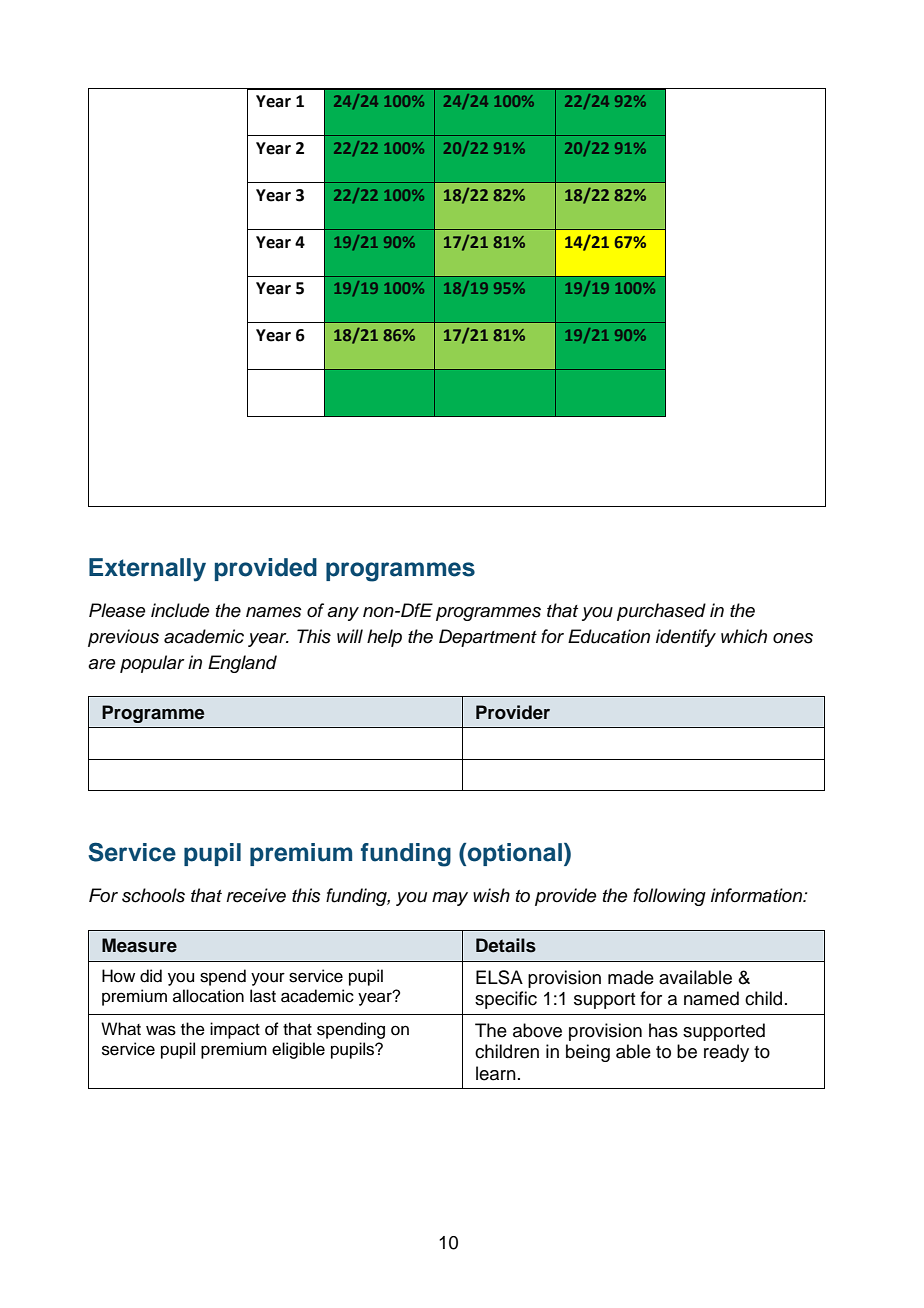 The width and height of the screenshot is (924, 1308). What do you see at coordinates (661, 612) in the screenshot?
I see `purchased` at bounding box center [661, 612].
